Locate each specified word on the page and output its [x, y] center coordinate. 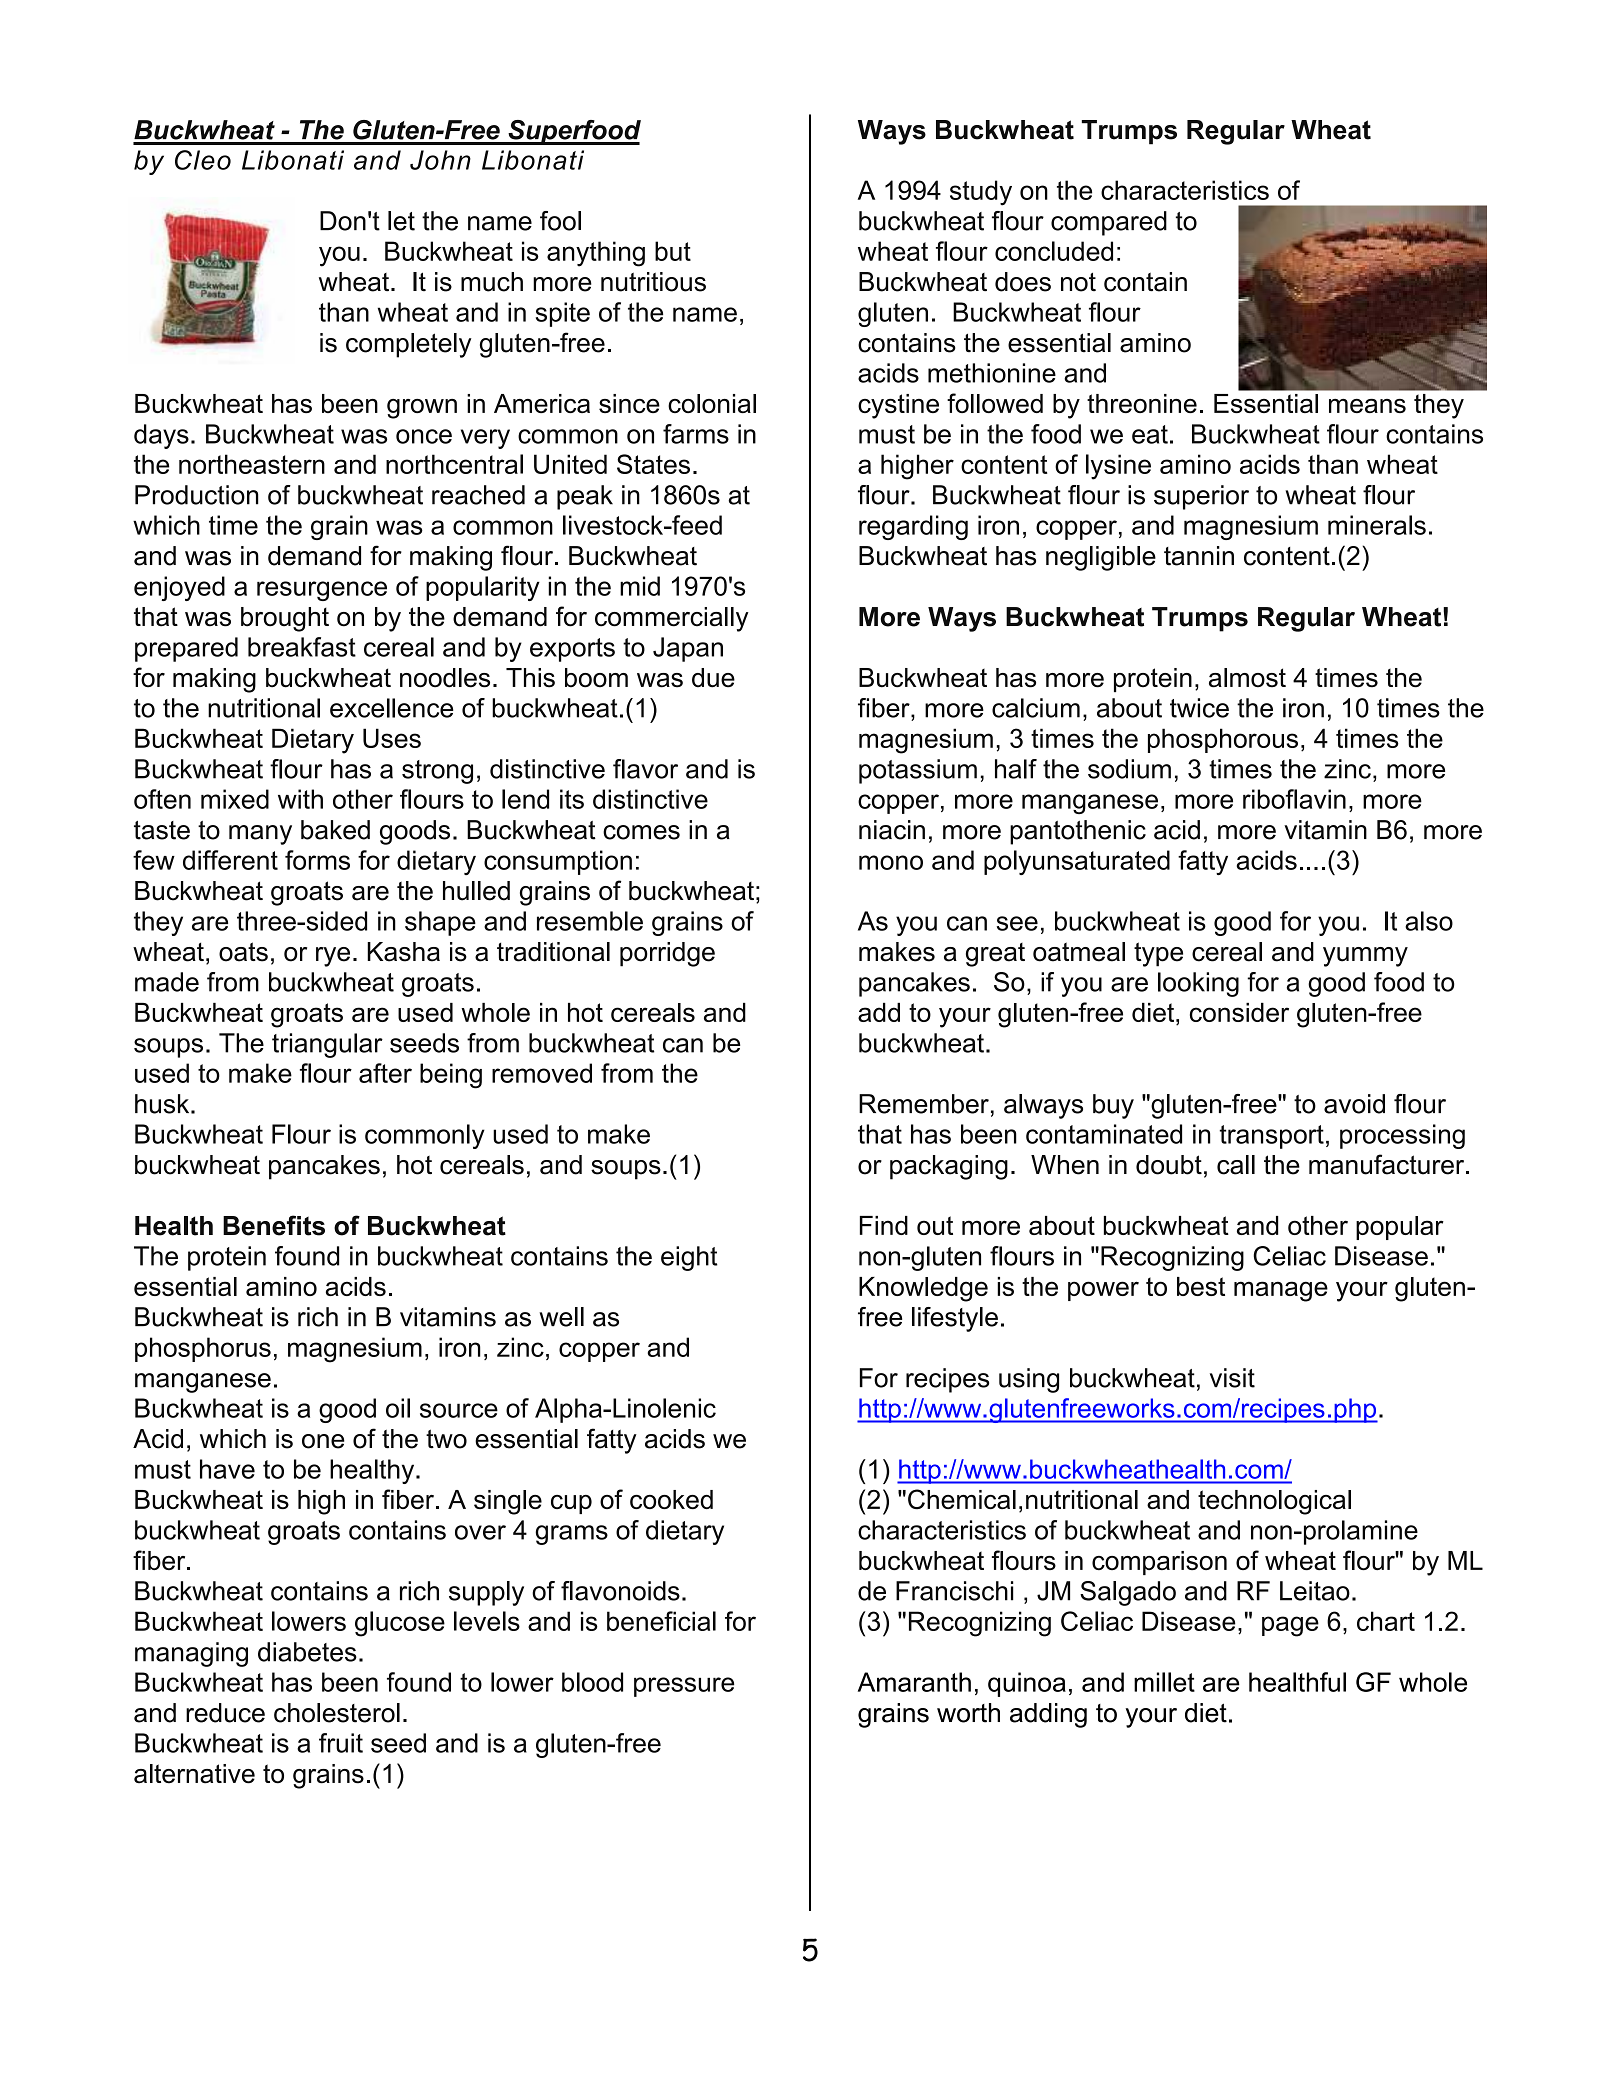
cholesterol [337, 1713]
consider [1239, 1012]
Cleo [203, 160]
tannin [1199, 556]
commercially [672, 619]
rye [333, 957]
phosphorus [203, 1349]
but [673, 251]
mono [891, 862]
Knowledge [923, 1289]
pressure [684, 1687]
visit [1232, 1378]
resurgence [322, 591]
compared [1109, 223]
